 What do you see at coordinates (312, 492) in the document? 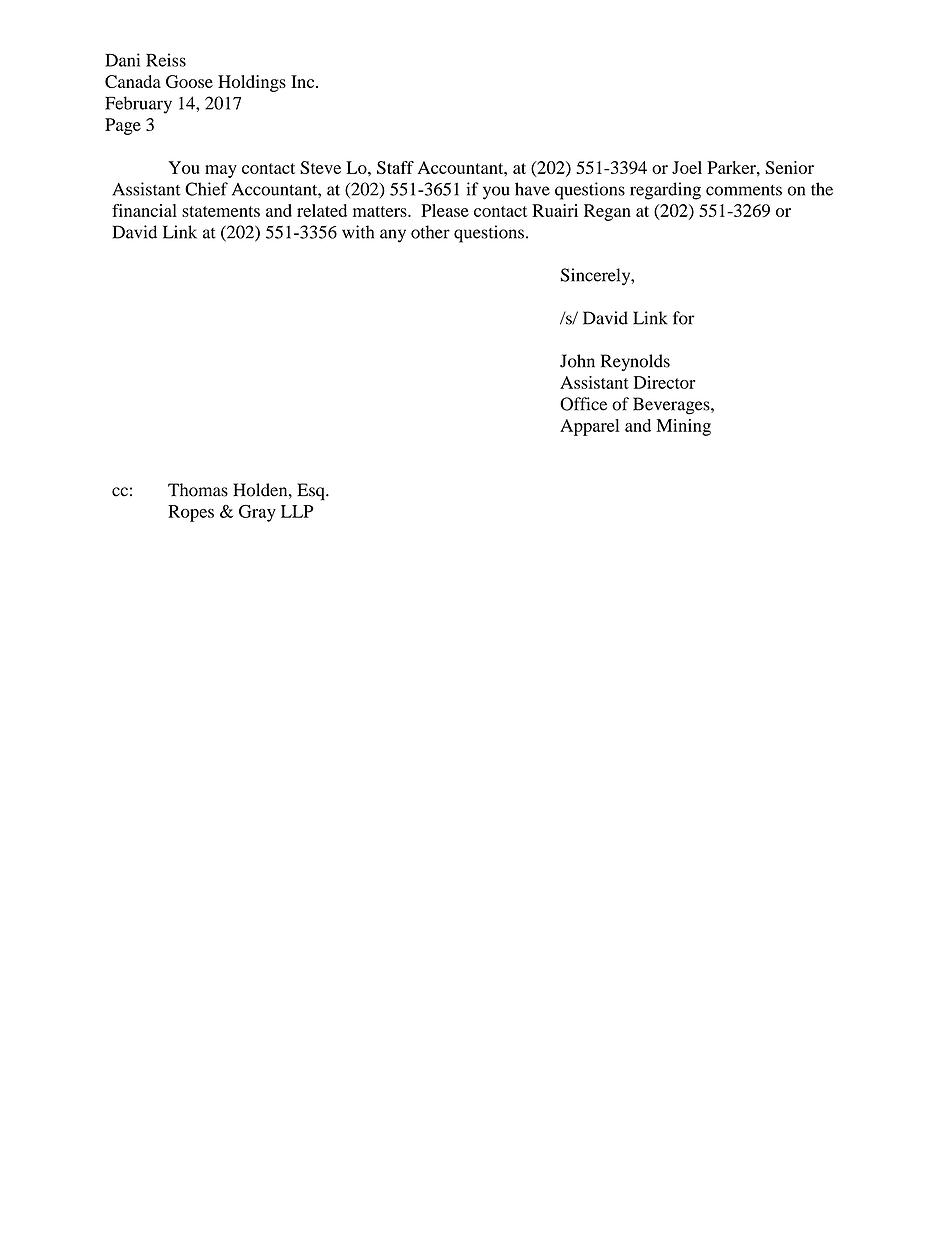
I see `Esq` at bounding box center [312, 492].
